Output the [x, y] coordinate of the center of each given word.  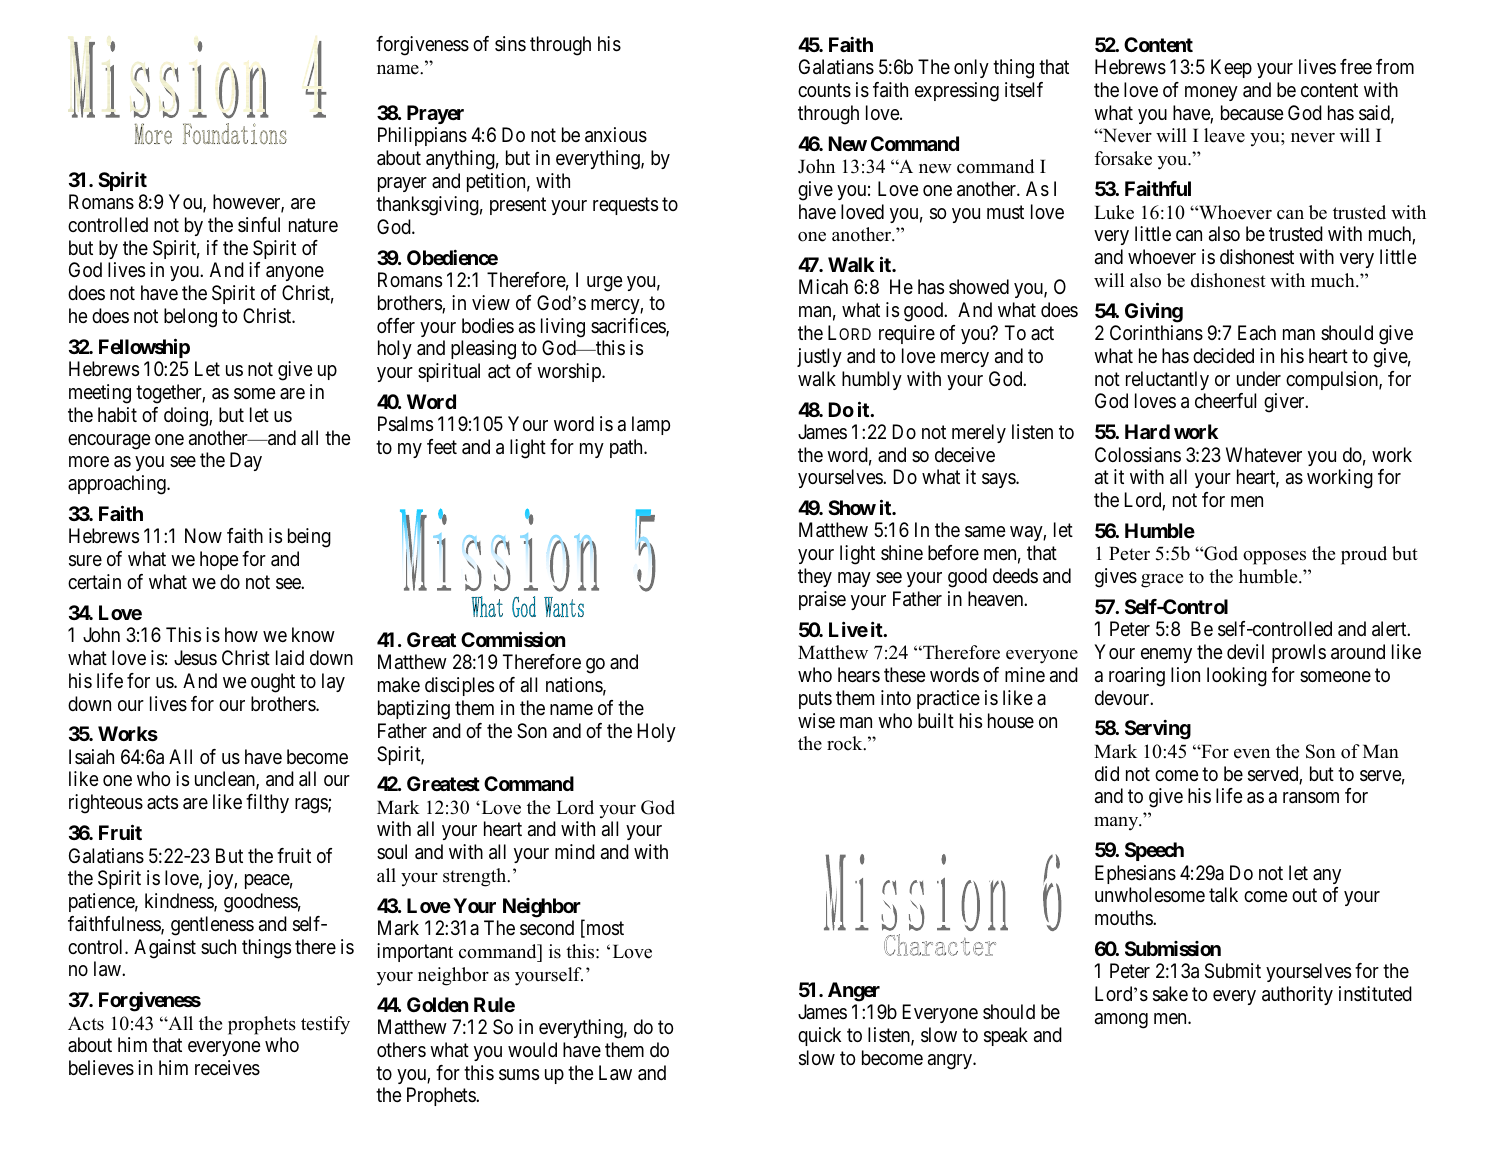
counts [824, 90]
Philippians [422, 136]
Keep [1231, 68]
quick [819, 1036]
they [815, 577]
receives [227, 1068]
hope [219, 560]
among [1121, 1021]
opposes [1274, 558]
